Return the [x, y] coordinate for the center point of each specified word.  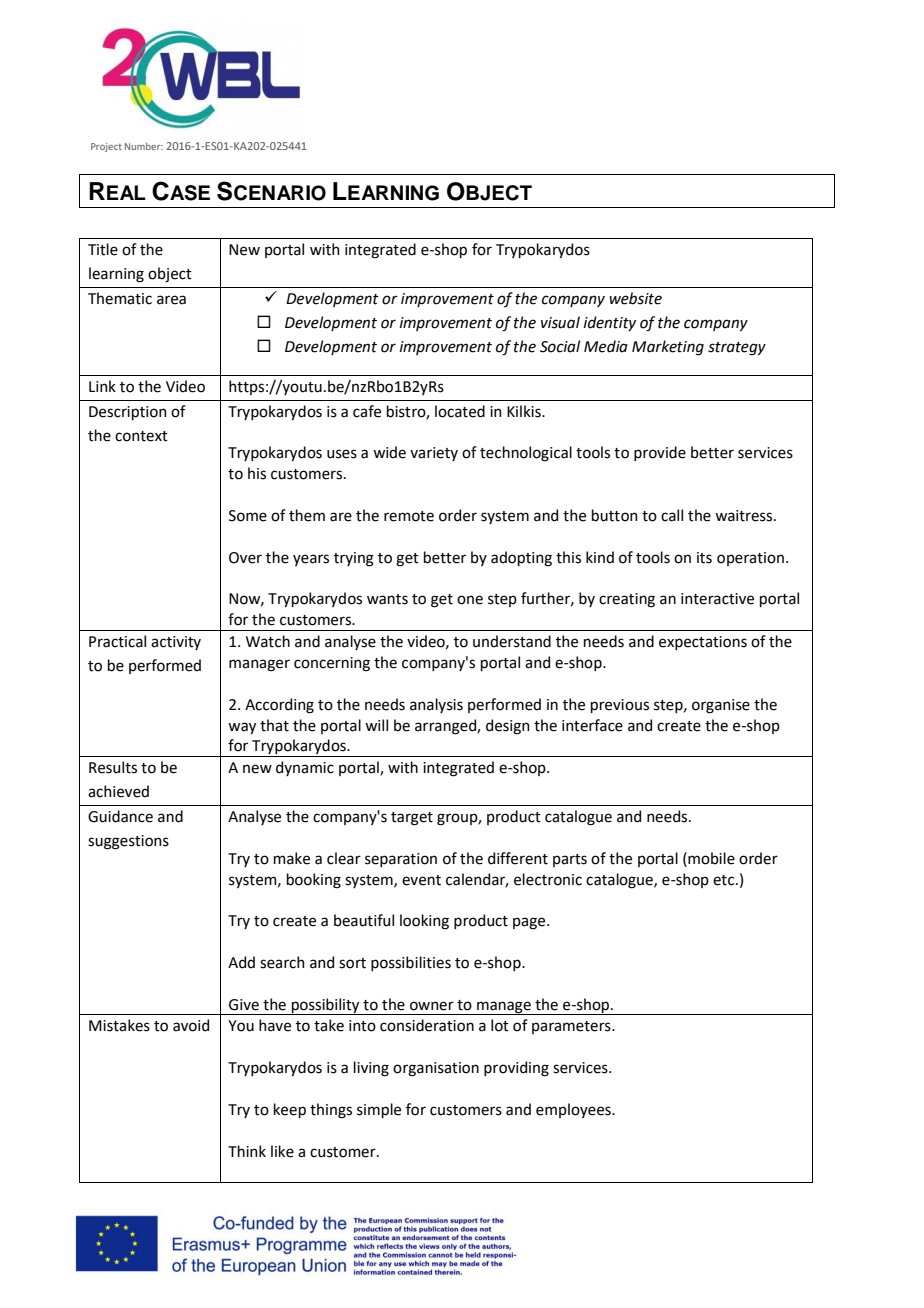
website [635, 298]
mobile [710, 858]
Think [247, 1151]
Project [106, 147]
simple [379, 1110]
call [672, 515]
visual [560, 322]
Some [248, 516]
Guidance [120, 816]
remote [409, 516]
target [412, 819]
